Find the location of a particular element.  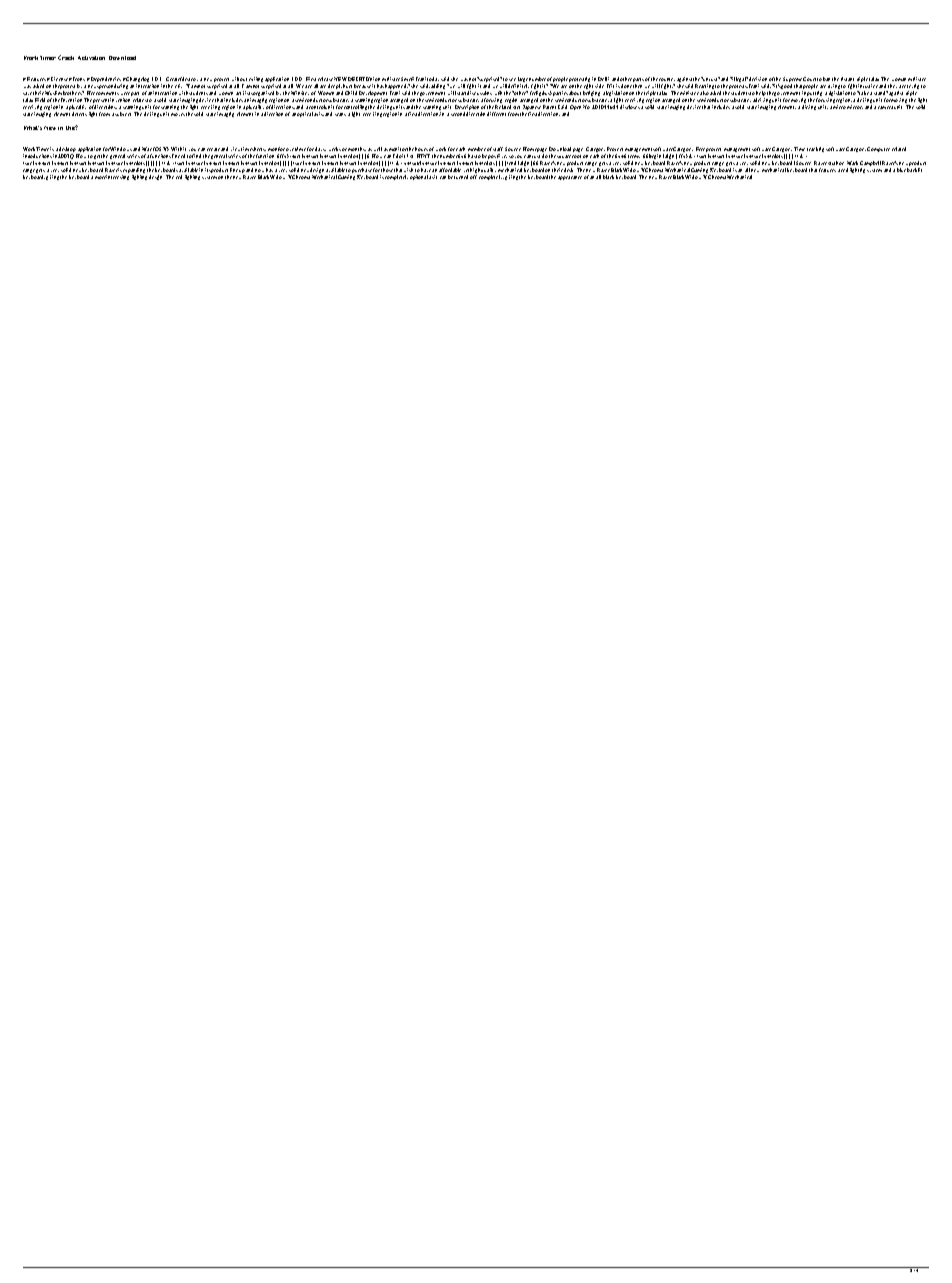

instant is located at coordinates (847, 79).
